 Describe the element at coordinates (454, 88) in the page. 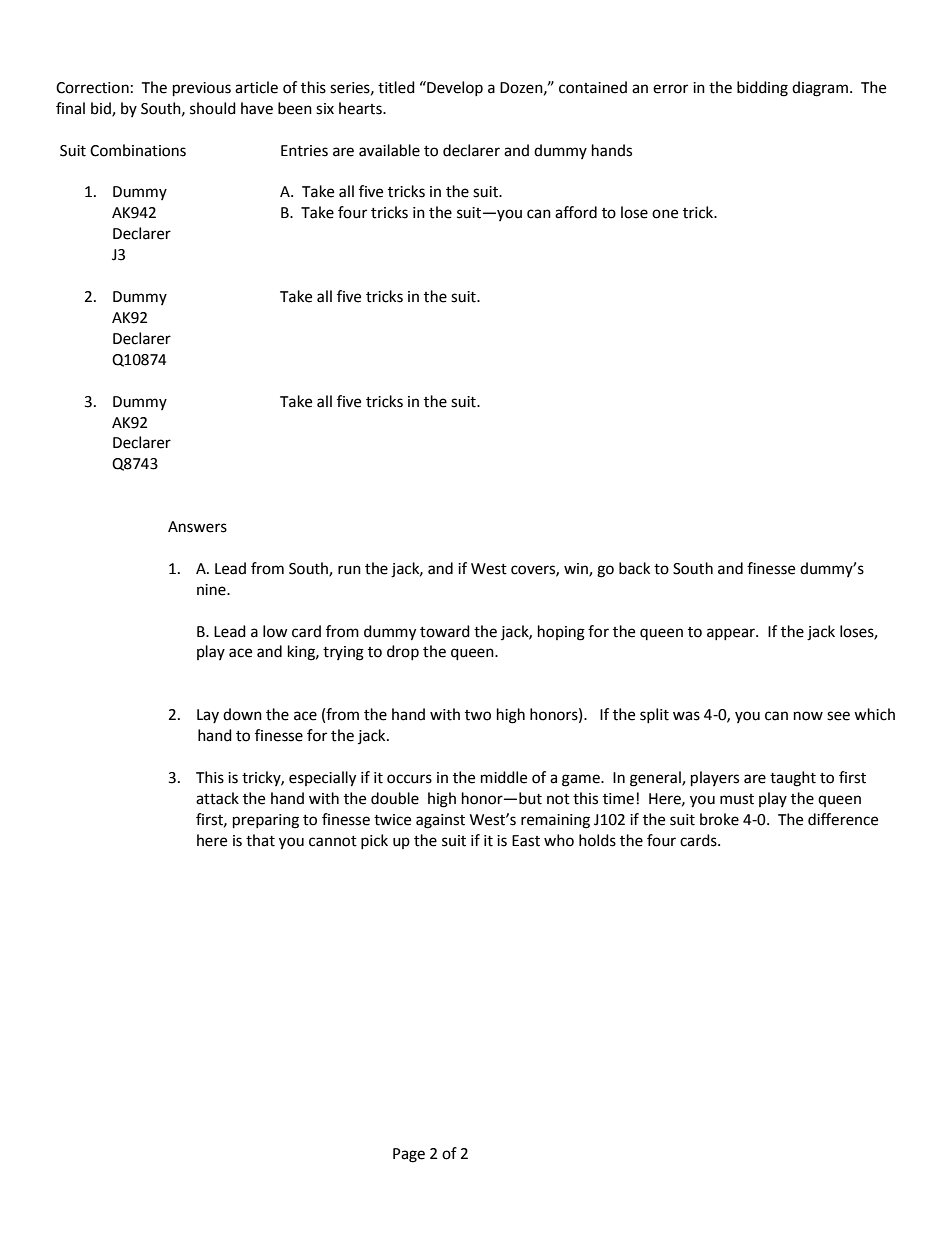

I see `Develop` at that location.
